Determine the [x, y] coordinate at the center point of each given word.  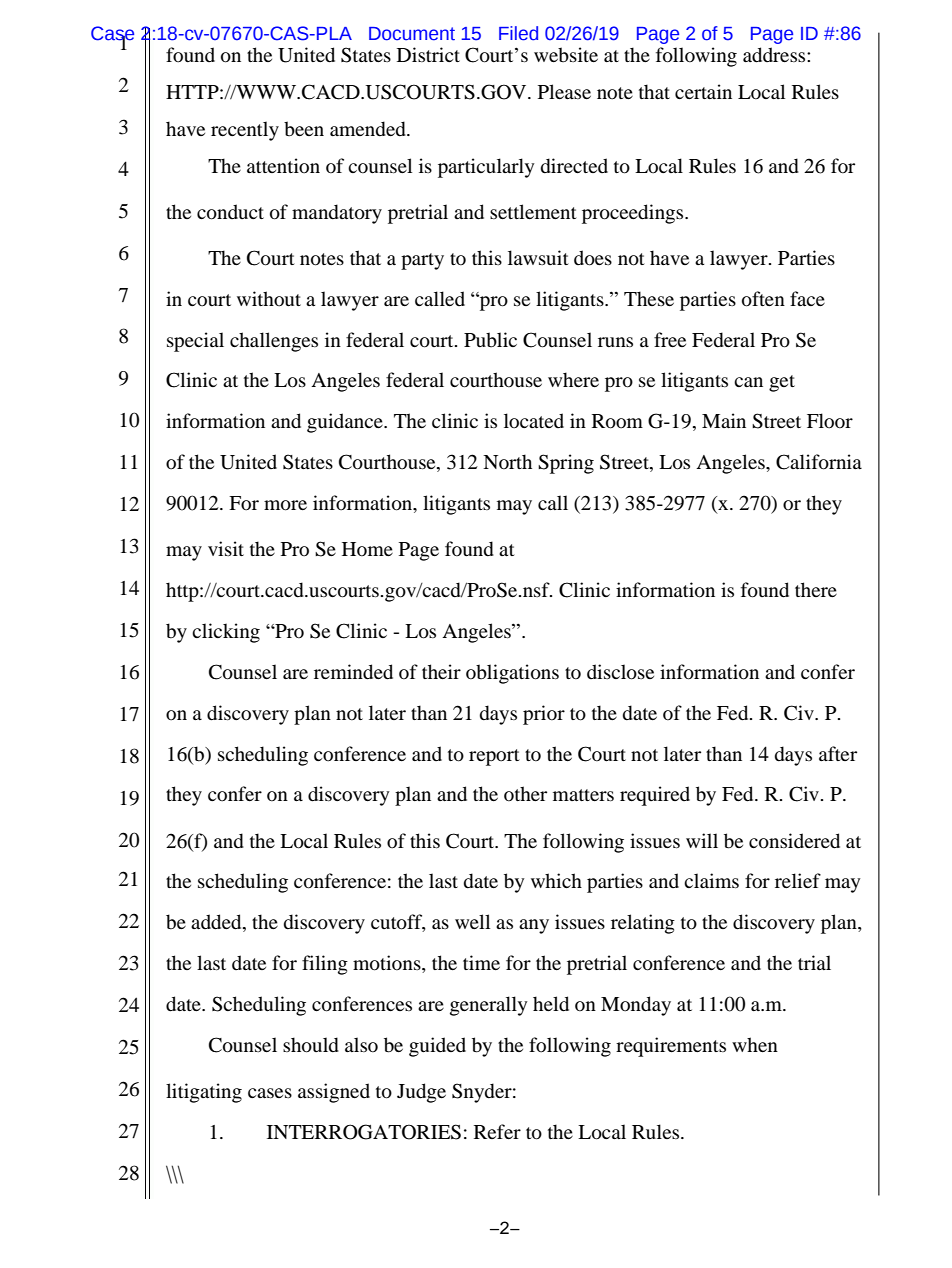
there [816, 589]
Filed [518, 33]
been [304, 128]
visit [226, 548]
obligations [512, 674]
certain [703, 91]
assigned [334, 1093]
